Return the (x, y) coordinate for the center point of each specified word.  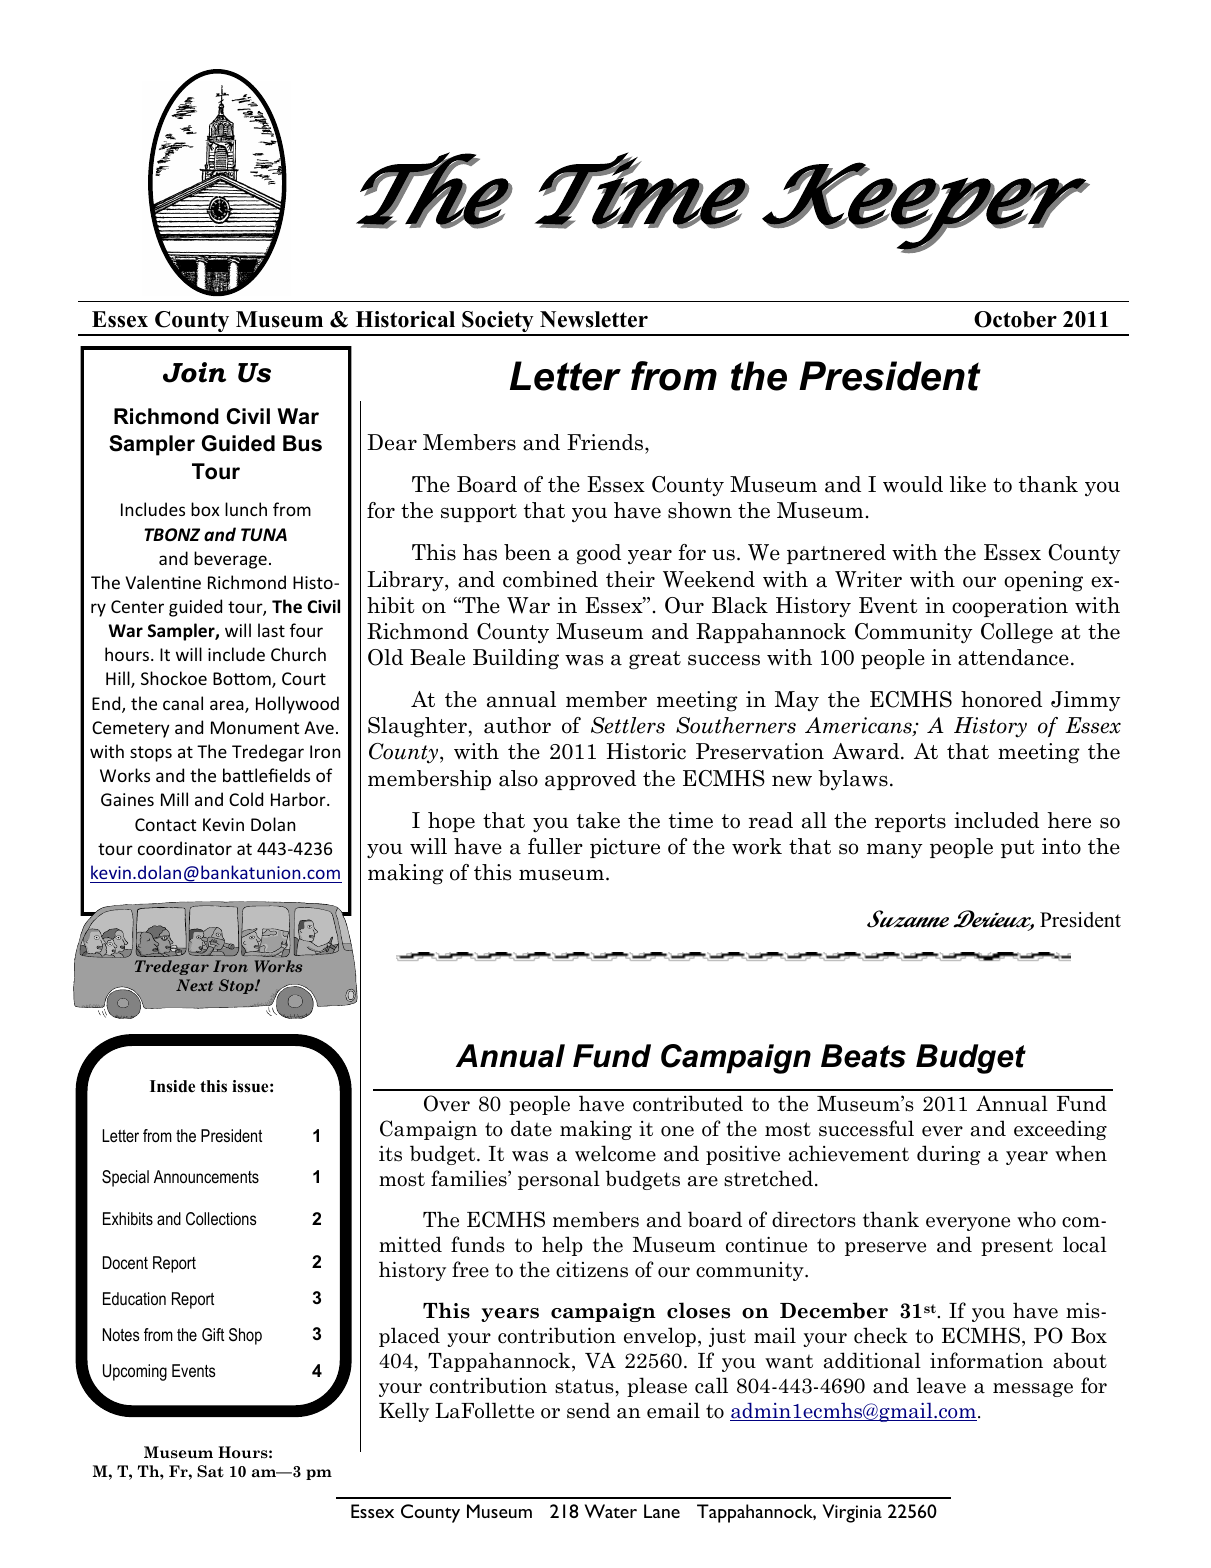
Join (194, 372)
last (271, 630)
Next (194, 985)
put (1017, 849)
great (655, 660)
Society (498, 323)
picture (625, 848)
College (1017, 633)
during (948, 1155)
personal (559, 1180)
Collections (221, 1218)
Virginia (852, 1513)
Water (611, 1511)
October (1015, 319)
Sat (210, 1471)
